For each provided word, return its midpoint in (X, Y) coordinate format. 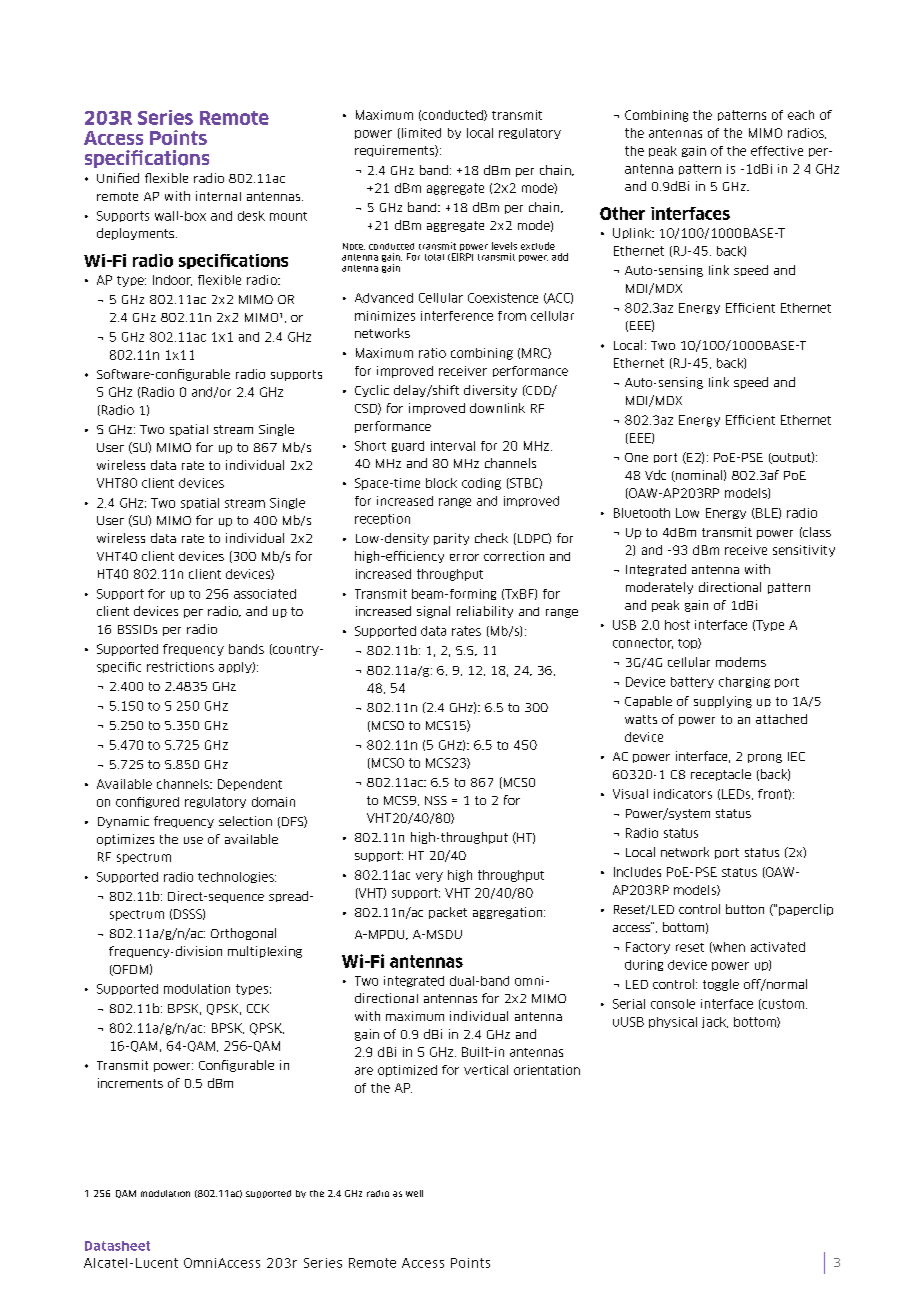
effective (777, 151)
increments (130, 1083)
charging (744, 682)
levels (504, 246)
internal (218, 196)
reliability (485, 612)
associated (265, 594)
